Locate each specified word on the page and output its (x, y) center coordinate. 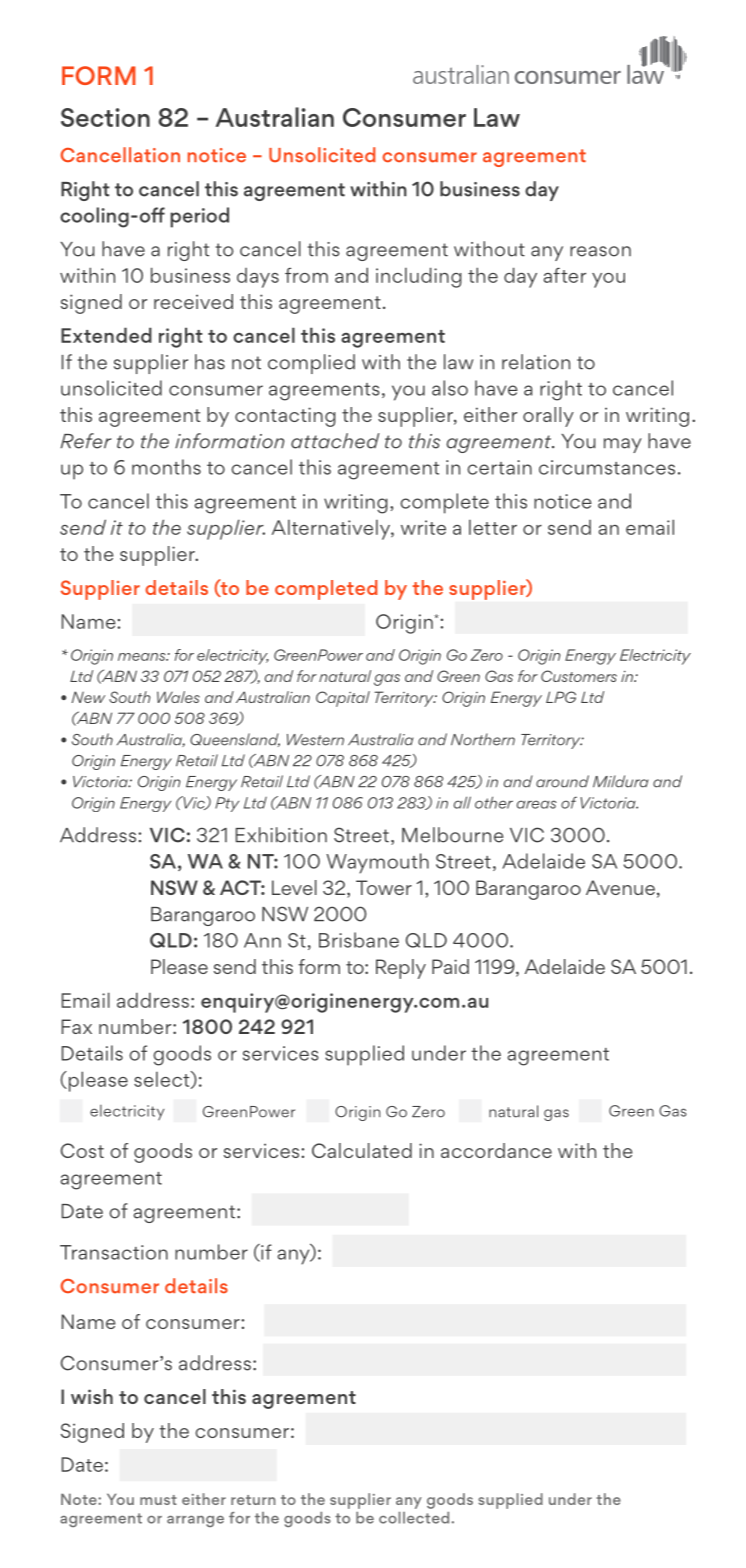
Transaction (114, 1252)
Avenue (620, 887)
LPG (561, 697)
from (306, 275)
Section (105, 117)
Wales (178, 697)
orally (548, 417)
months (166, 467)
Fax (77, 1026)
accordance (496, 1150)
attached (335, 441)
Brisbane (359, 940)
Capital (343, 699)
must (158, 1500)
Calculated (362, 1150)
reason (600, 251)
